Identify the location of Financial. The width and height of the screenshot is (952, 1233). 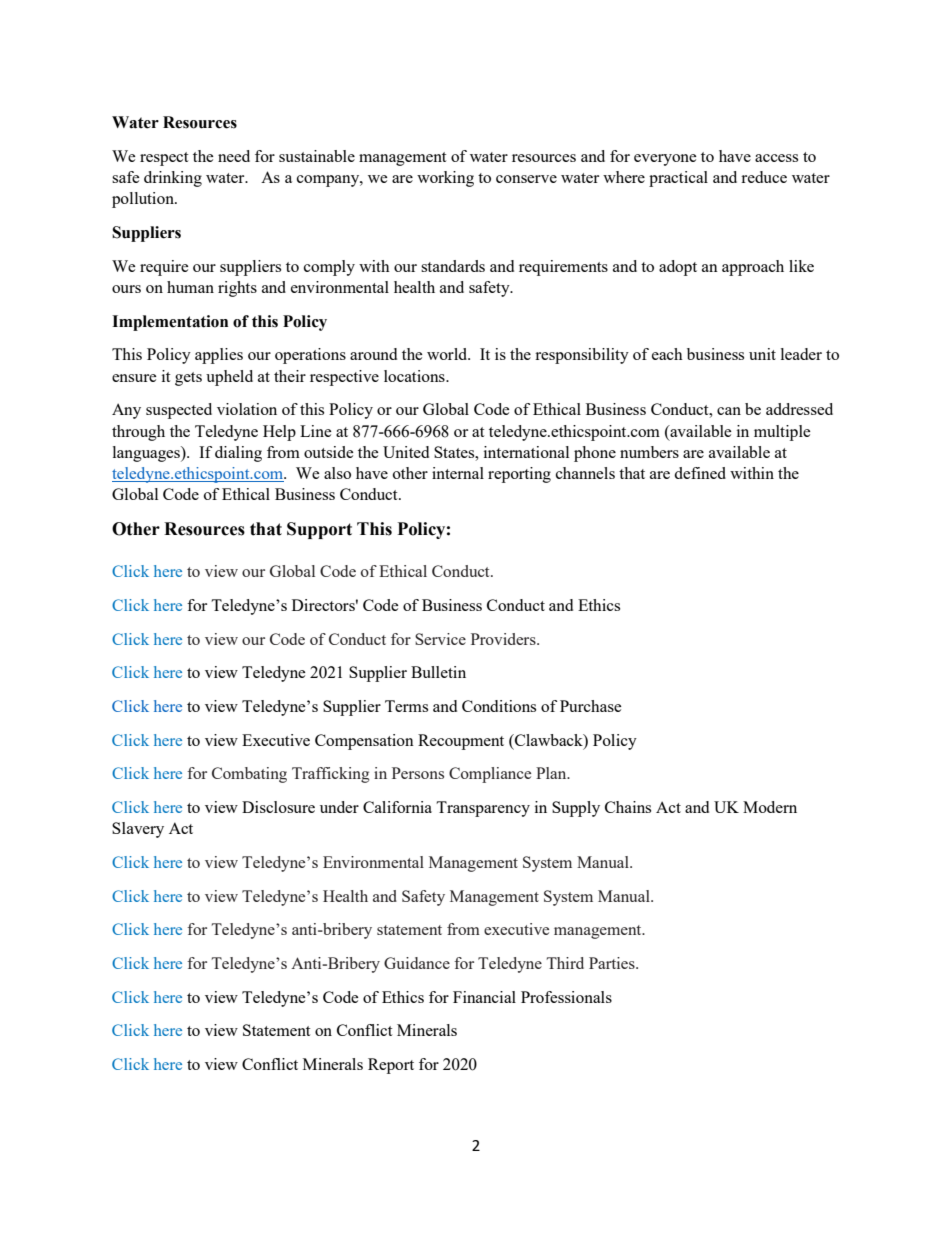
(484, 997).
